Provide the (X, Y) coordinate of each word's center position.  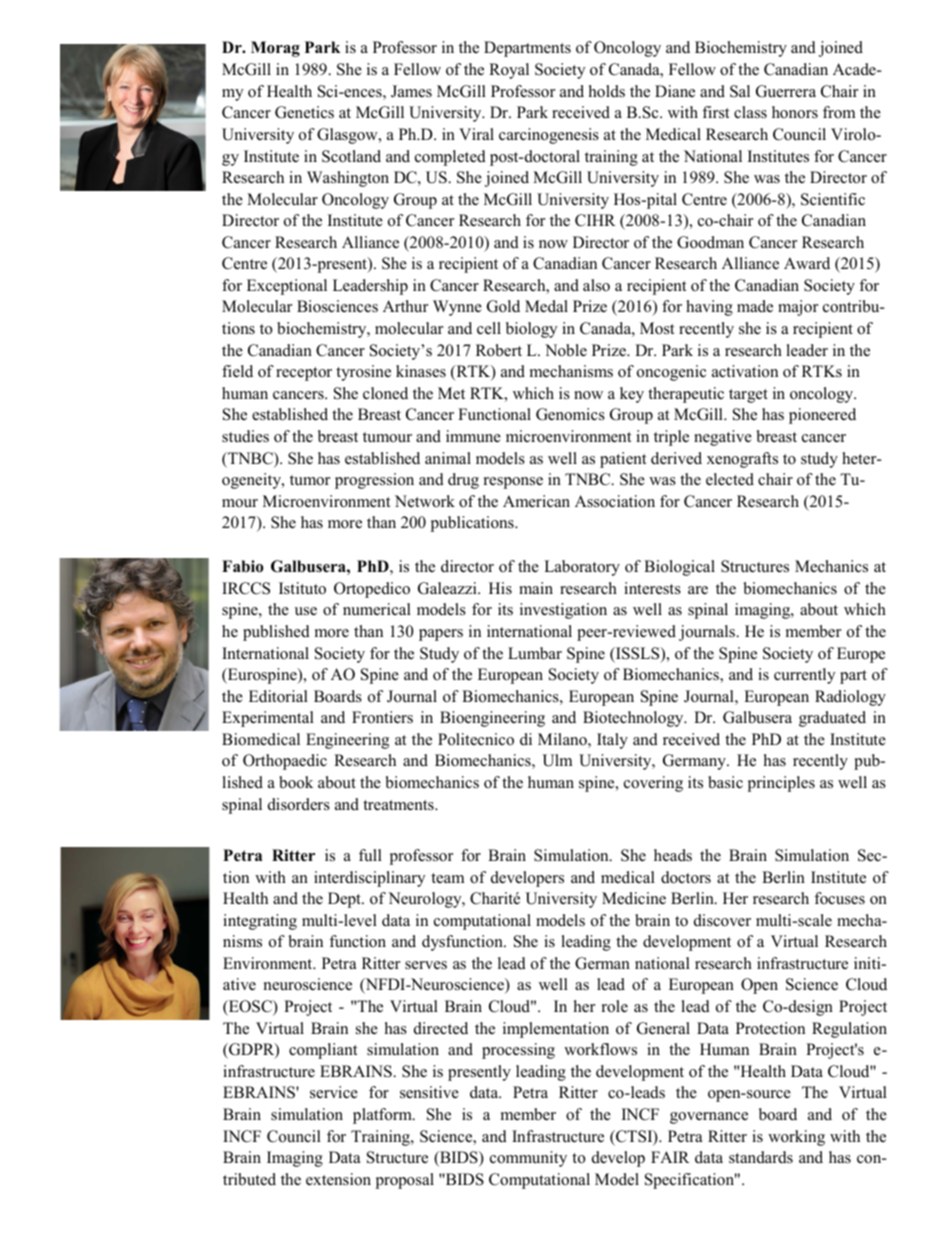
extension (338, 1179)
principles (781, 784)
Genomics (570, 414)
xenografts (742, 460)
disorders (299, 804)
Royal (509, 71)
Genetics (304, 112)
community (528, 1159)
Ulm (557, 760)
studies (245, 436)
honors (795, 112)
